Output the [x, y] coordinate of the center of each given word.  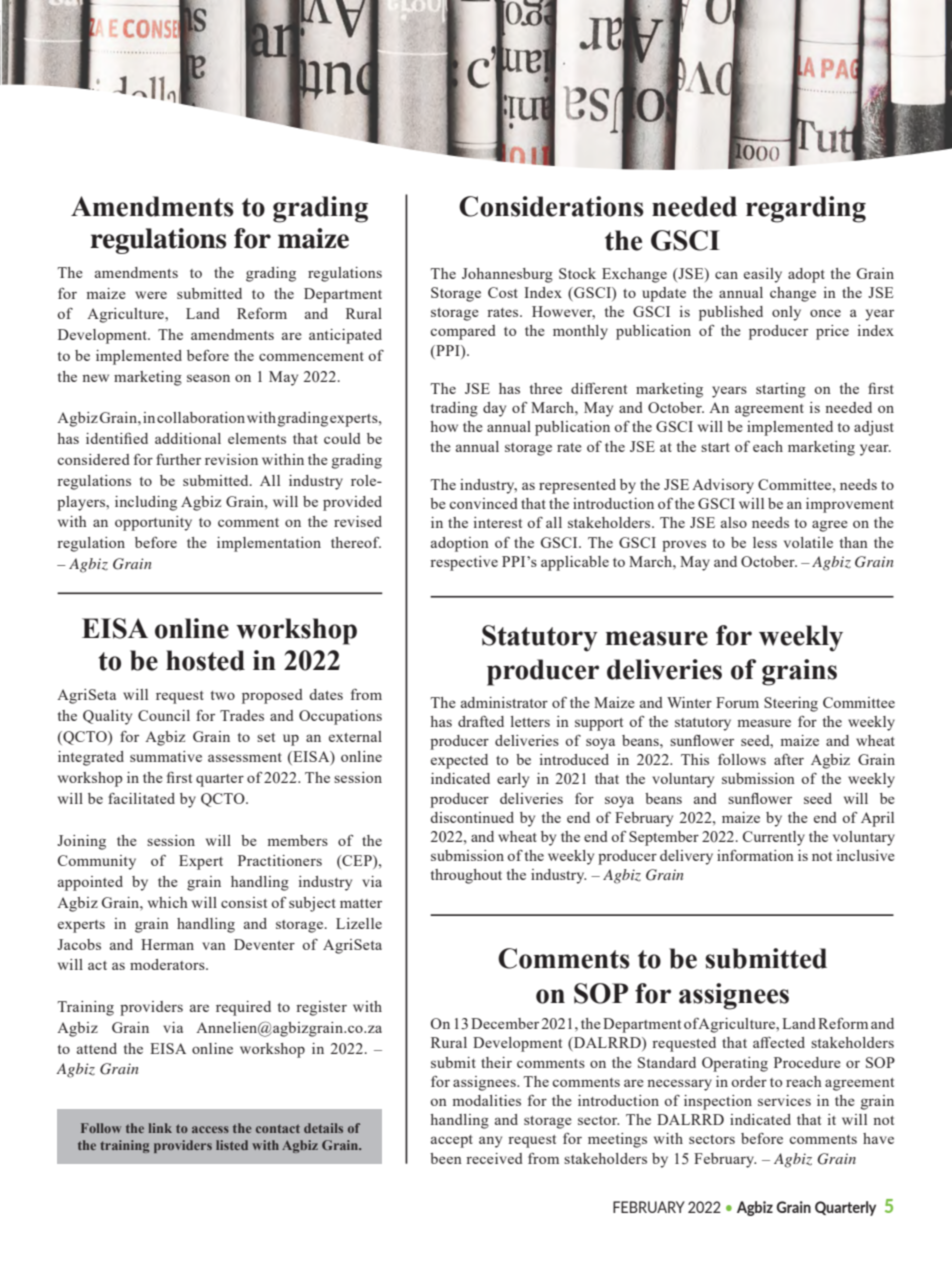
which [168, 902]
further [178, 459]
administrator [504, 702]
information [755, 855]
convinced [483, 503]
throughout [466, 876]
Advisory [723, 486]
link [160, 1128]
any [490, 1142]
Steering [791, 704]
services [784, 1100]
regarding [806, 209]
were [151, 295]
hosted [205, 660]
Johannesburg [507, 275]
